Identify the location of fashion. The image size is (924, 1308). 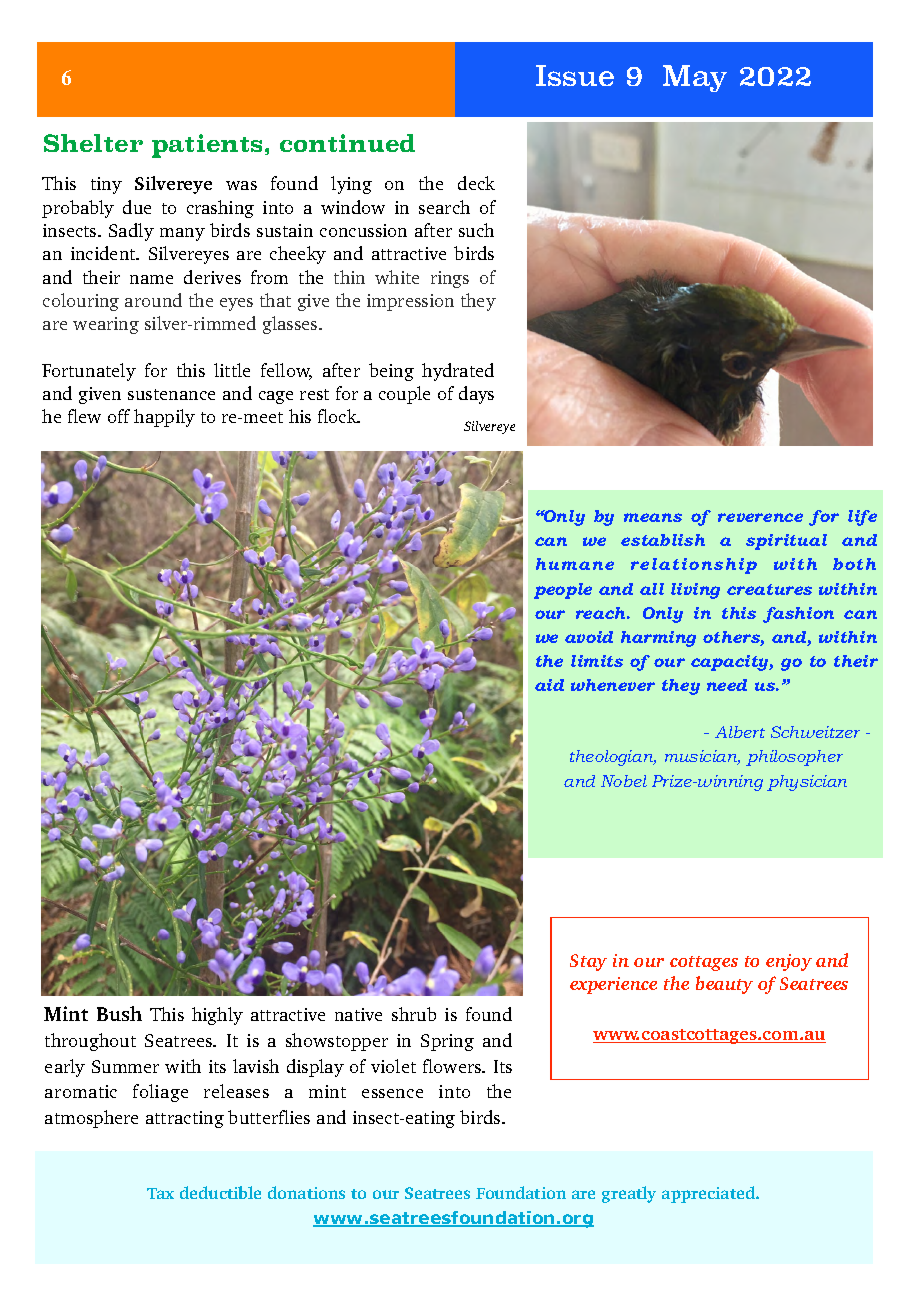
(798, 615).
